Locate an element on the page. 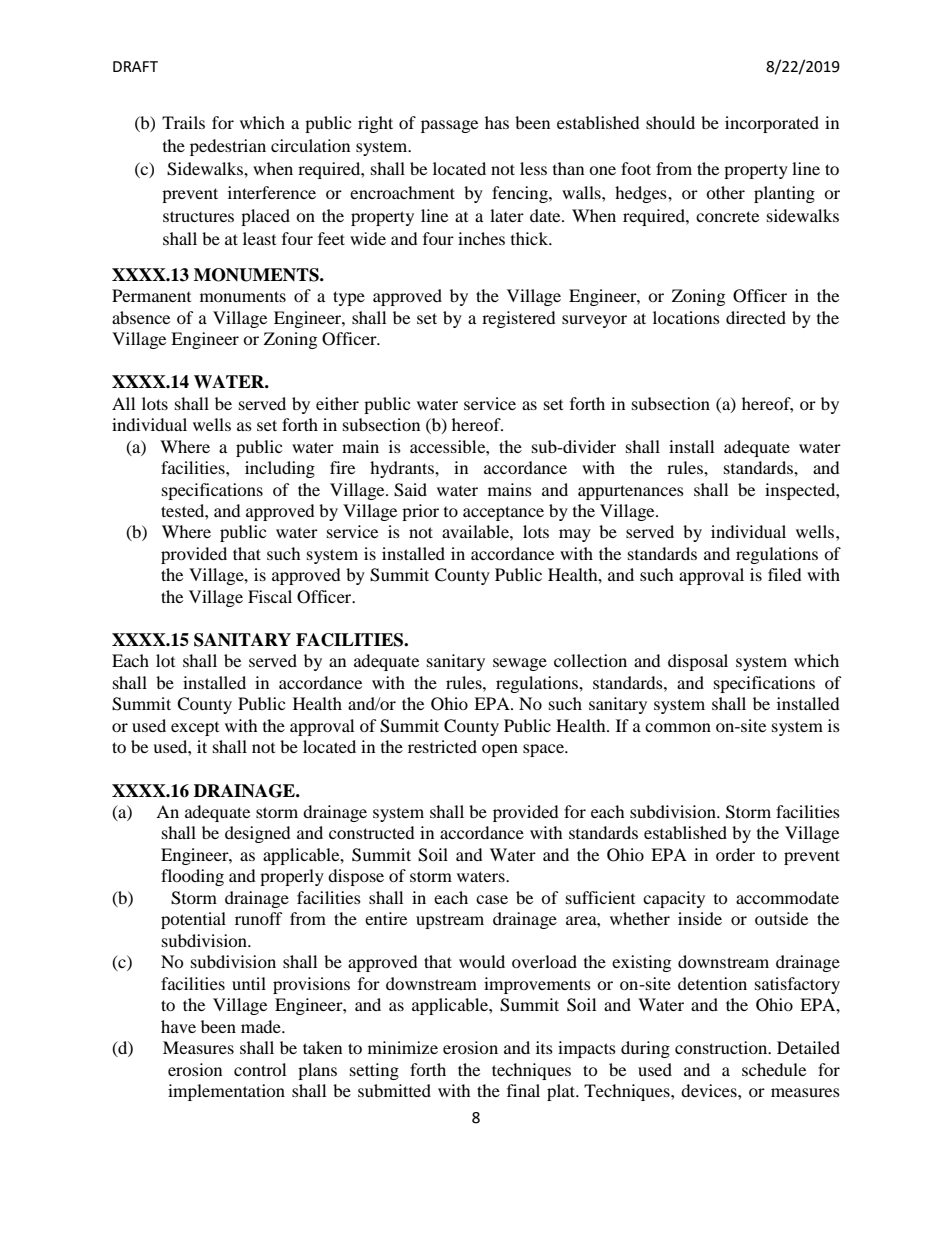 This image has height=1233, width=952. incorporated is located at coordinates (772, 124).
